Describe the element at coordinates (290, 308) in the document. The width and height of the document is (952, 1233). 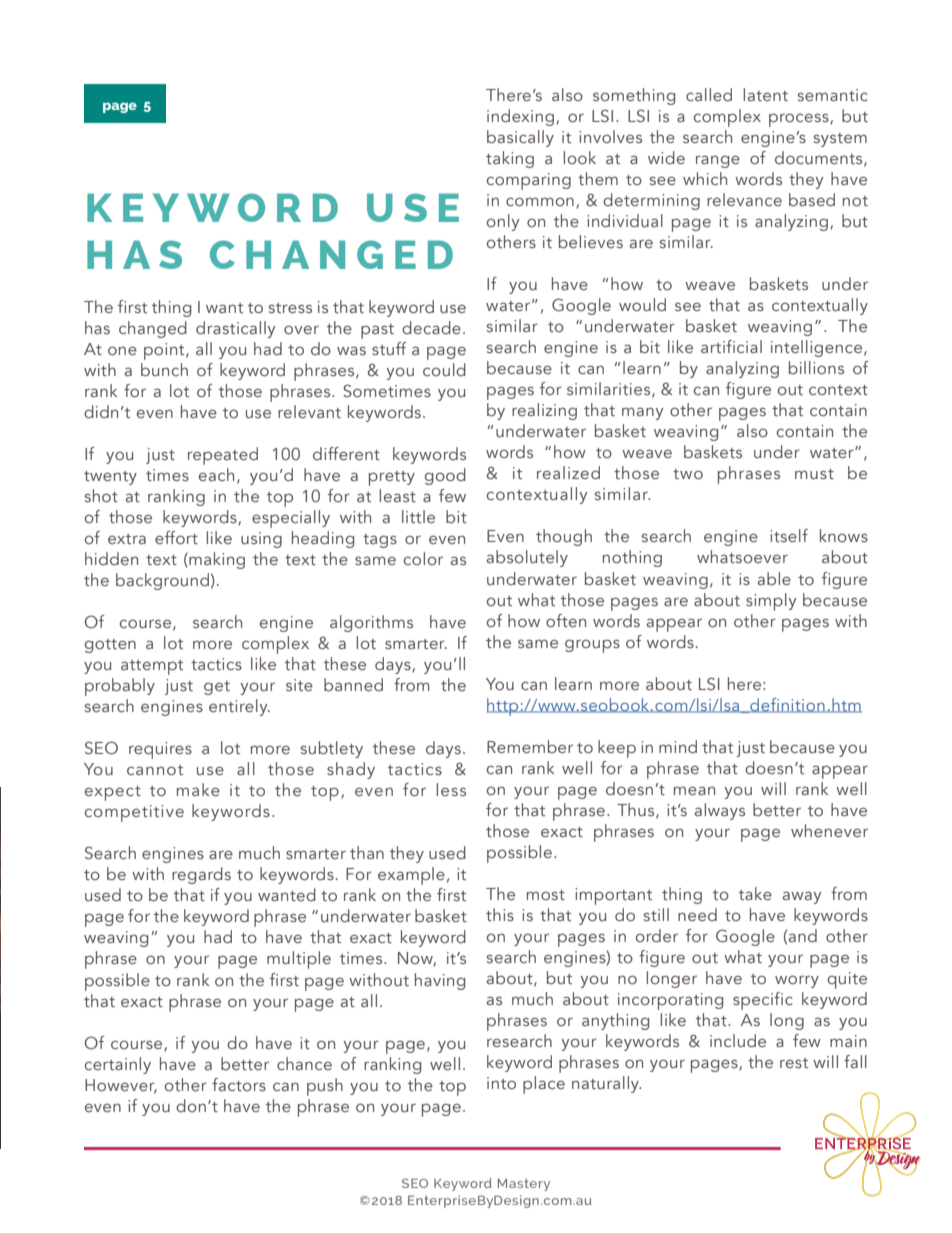
I see `stress` at that location.
